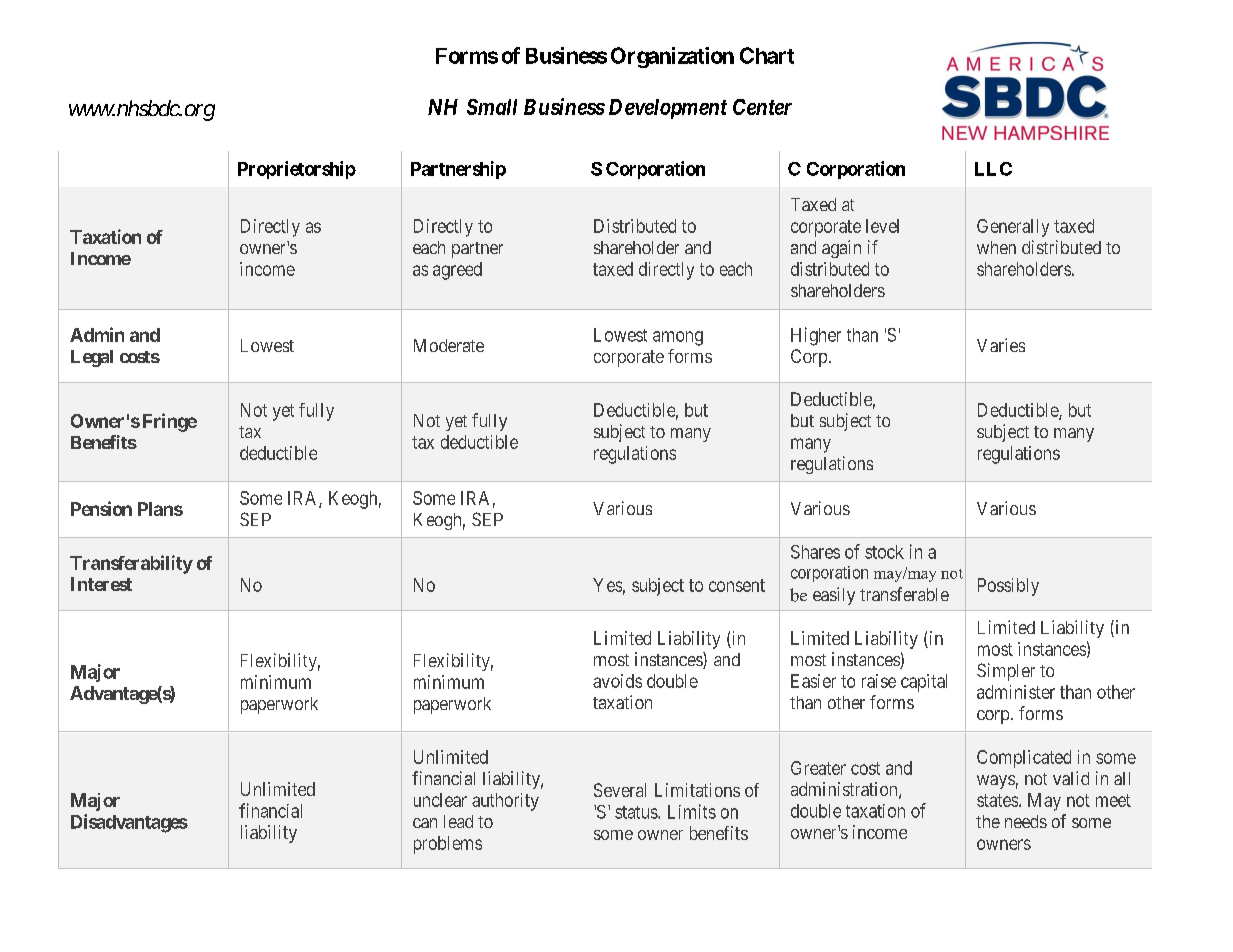  I want to click on among, so click(678, 338).
